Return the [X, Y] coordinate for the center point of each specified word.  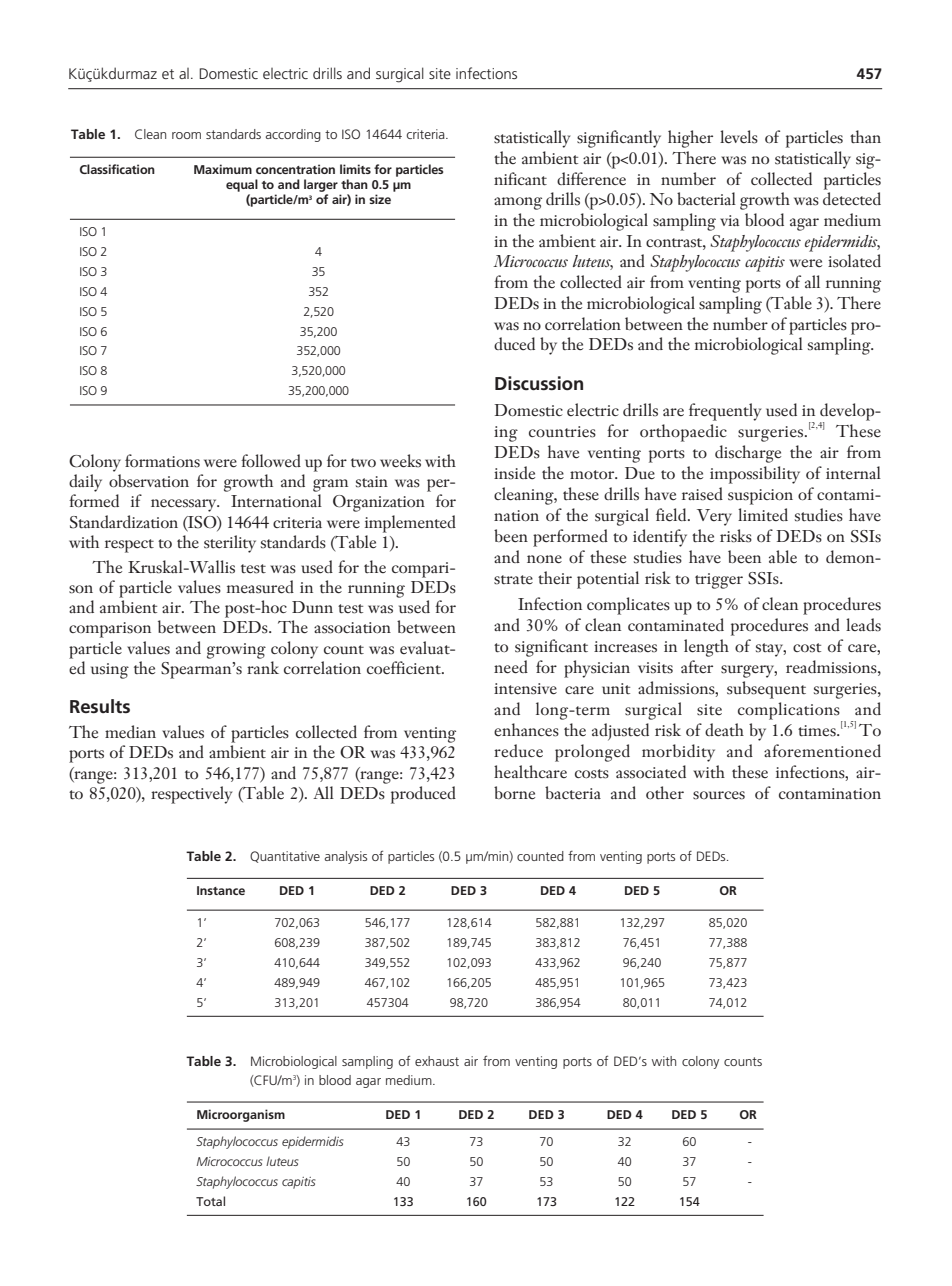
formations [162, 461]
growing [236, 651]
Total [210, 1201]
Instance [221, 890]
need [511, 667]
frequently [725, 412]
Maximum [223, 169]
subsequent [766, 690]
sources [719, 795]
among [518, 203]
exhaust [437, 1061]
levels [739, 137]
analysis [346, 857]
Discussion [539, 383]
